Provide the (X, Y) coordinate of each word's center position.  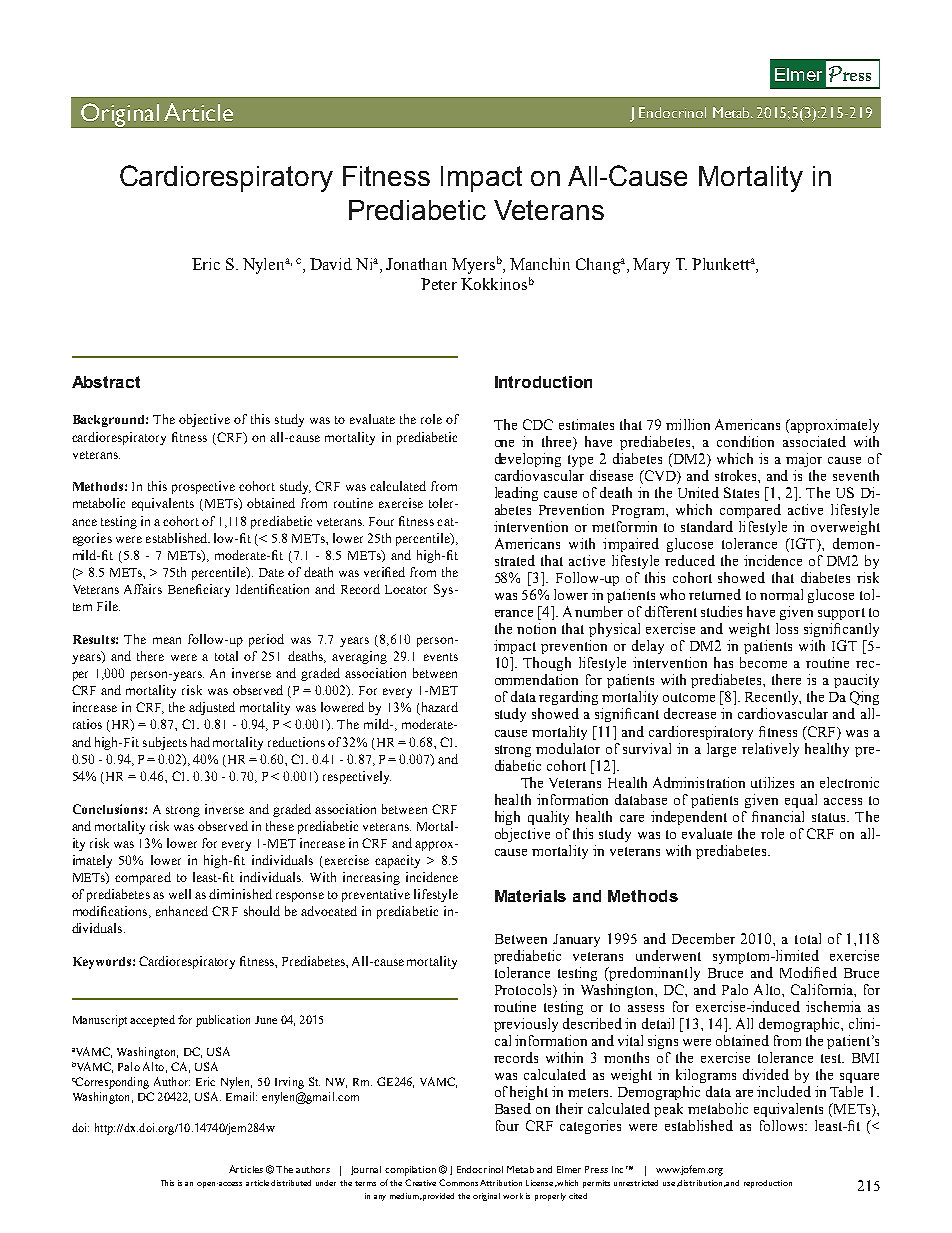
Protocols (524, 991)
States (741, 492)
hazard (438, 708)
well (180, 894)
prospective (203, 487)
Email (241, 1096)
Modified (808, 972)
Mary (651, 266)
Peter (439, 284)
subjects (165, 743)
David (331, 264)
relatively (770, 750)
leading (516, 494)
